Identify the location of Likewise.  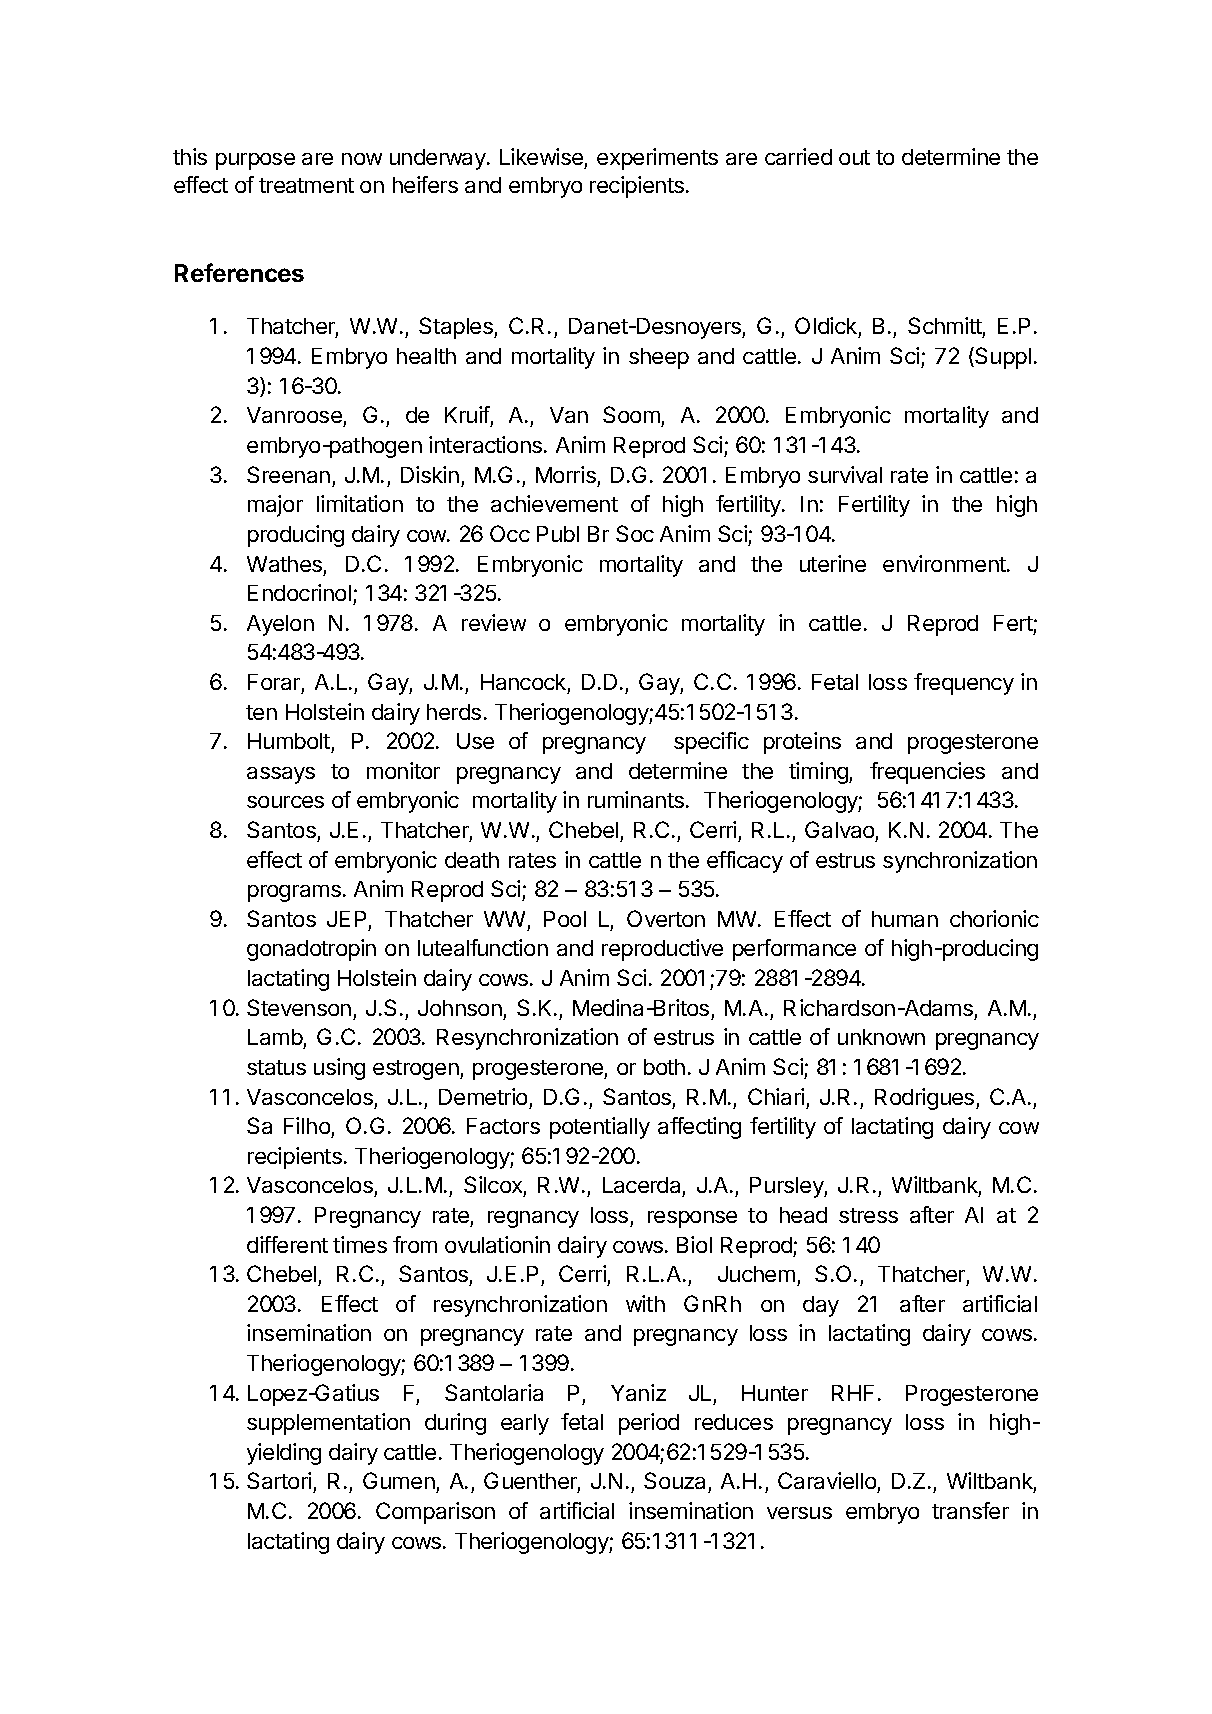
(541, 156).
